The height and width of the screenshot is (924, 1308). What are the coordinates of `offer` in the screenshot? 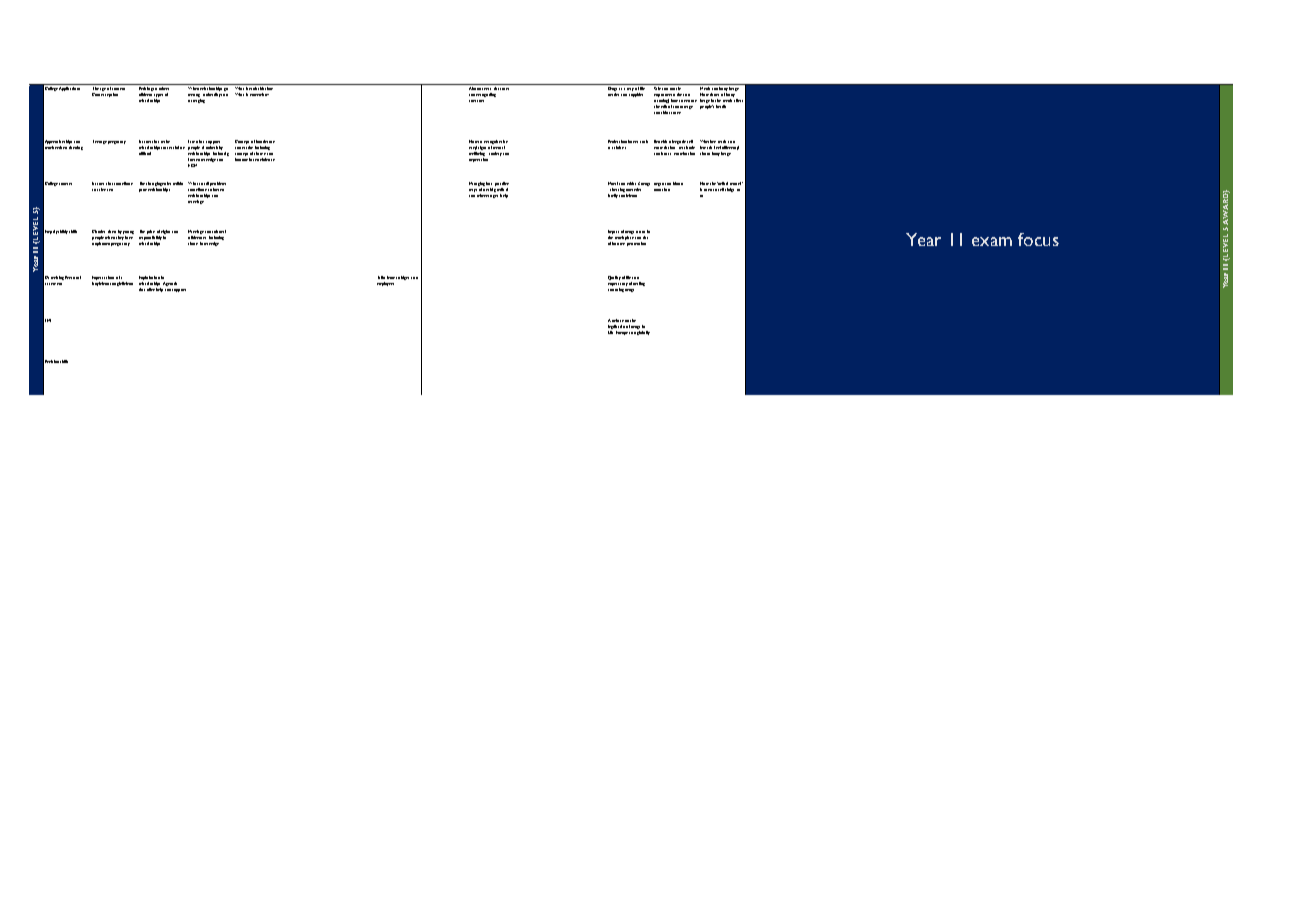 It's located at (151, 289).
